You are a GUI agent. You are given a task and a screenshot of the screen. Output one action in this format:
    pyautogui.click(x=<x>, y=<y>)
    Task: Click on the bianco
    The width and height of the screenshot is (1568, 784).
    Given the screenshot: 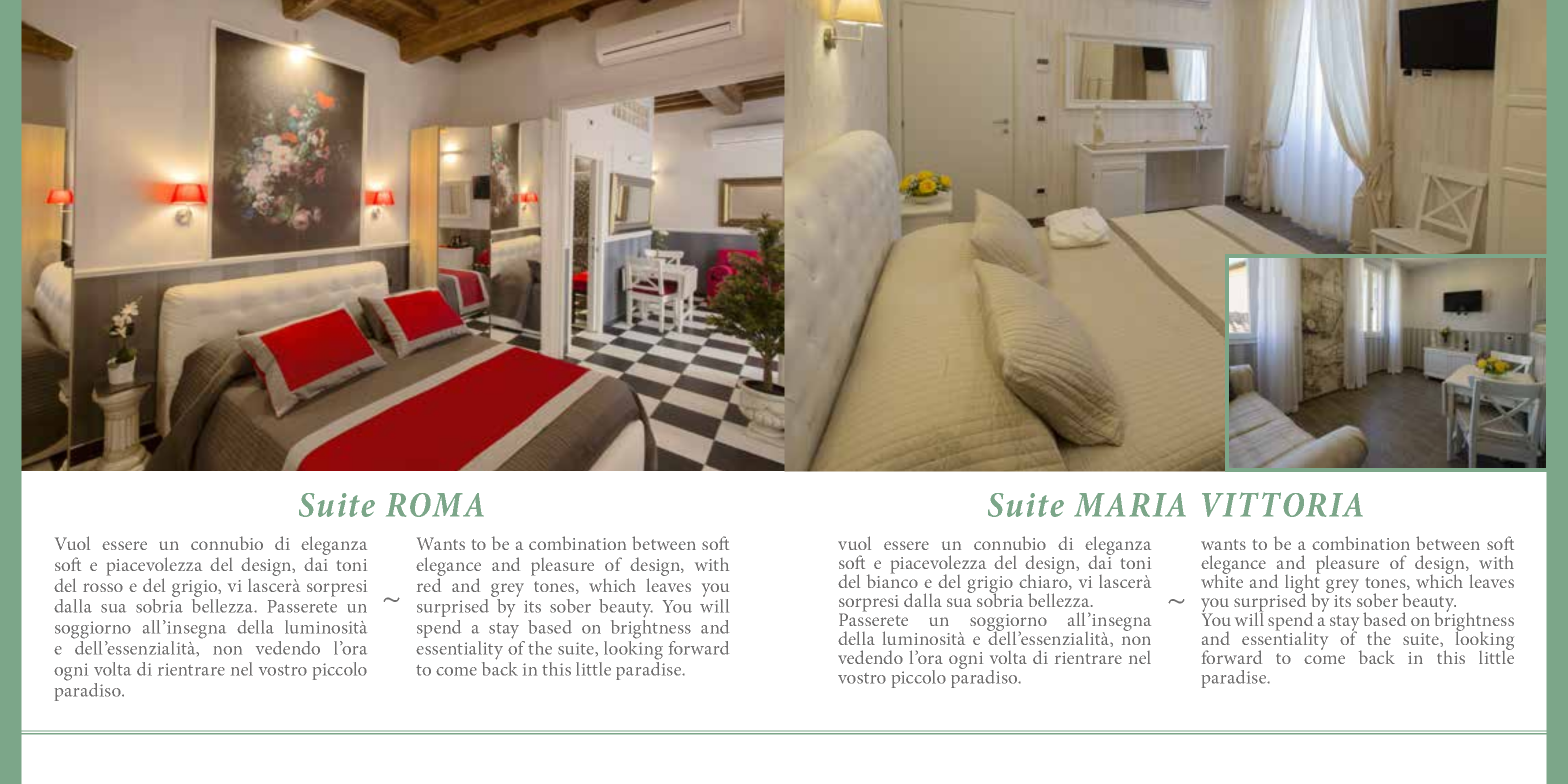 What is the action you would take?
    pyautogui.click(x=892, y=580)
